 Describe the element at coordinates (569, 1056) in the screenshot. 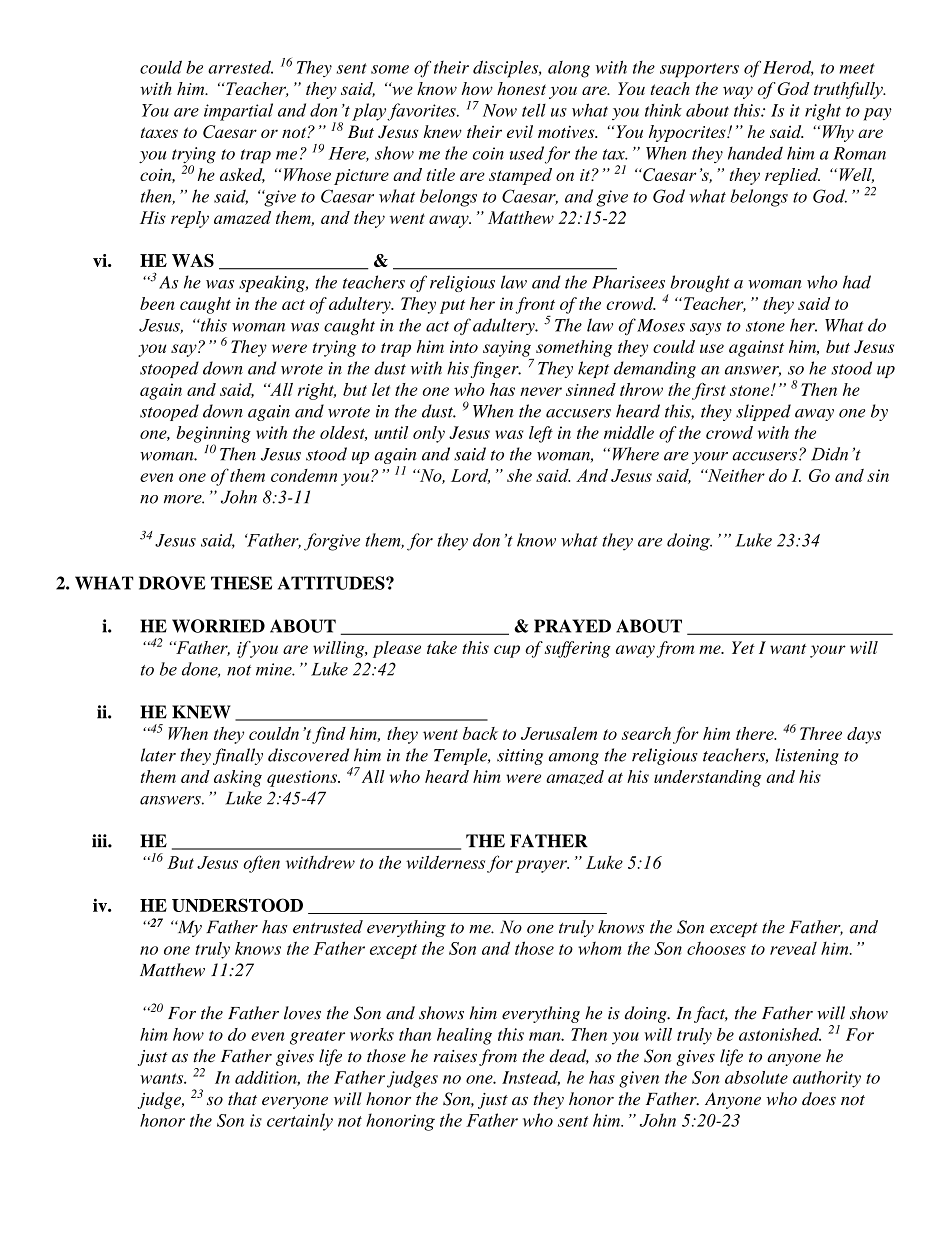

I see `dead` at that location.
